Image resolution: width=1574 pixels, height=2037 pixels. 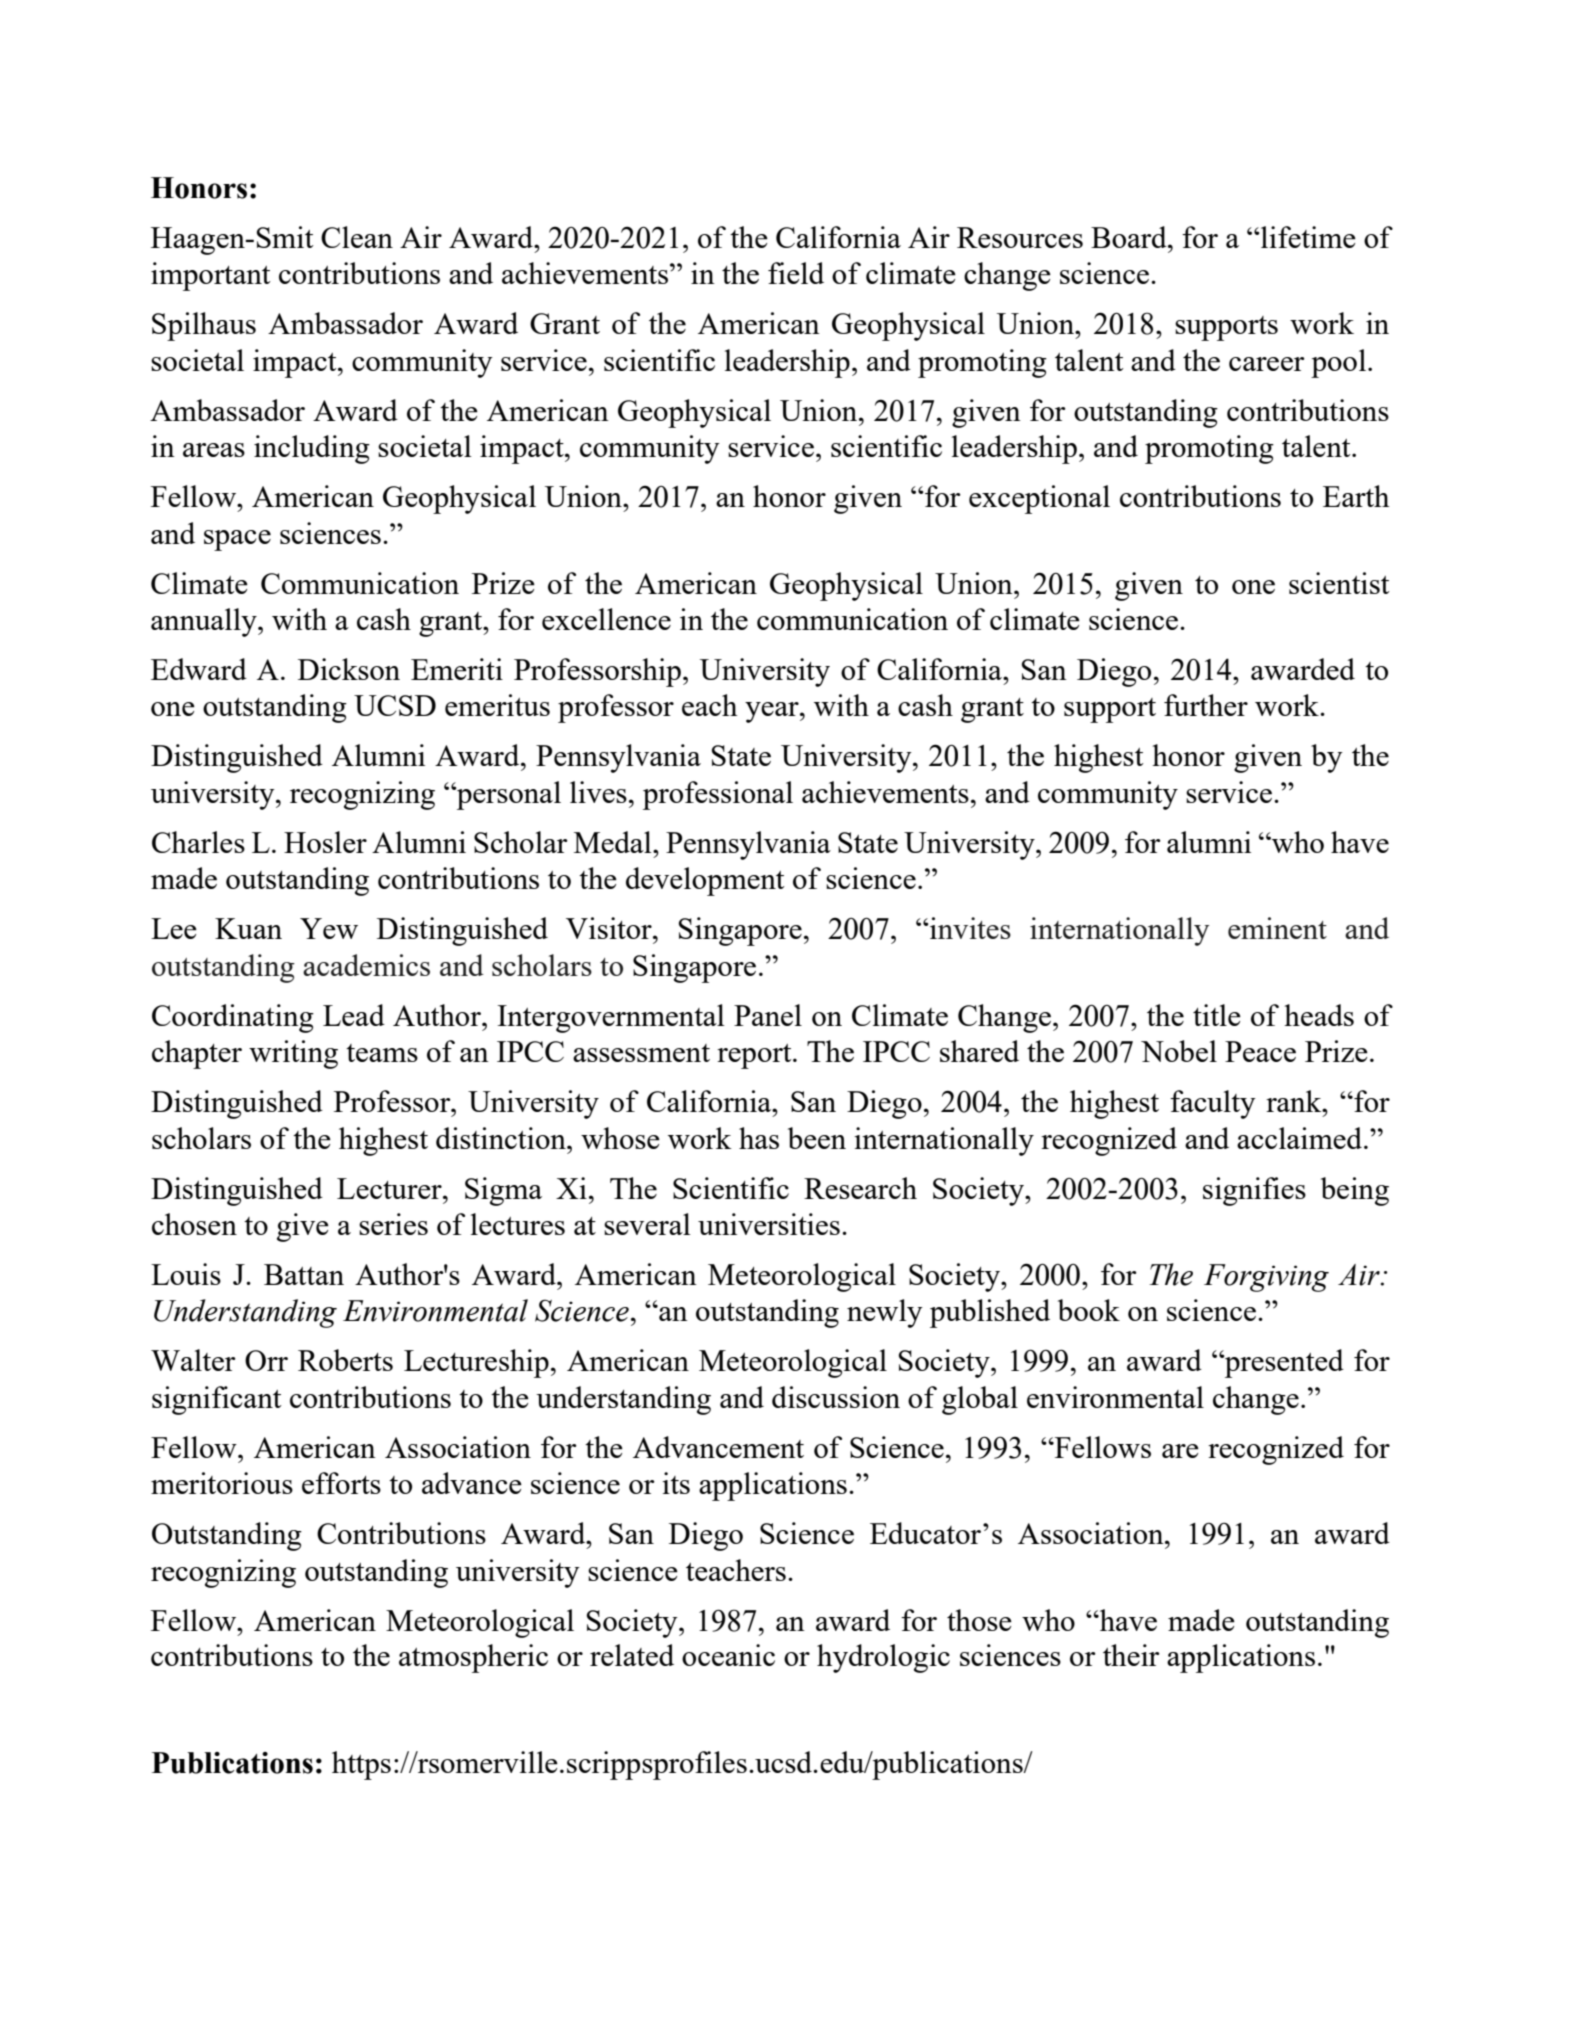 What do you see at coordinates (329, 928) in the page?
I see `Yew` at bounding box center [329, 928].
